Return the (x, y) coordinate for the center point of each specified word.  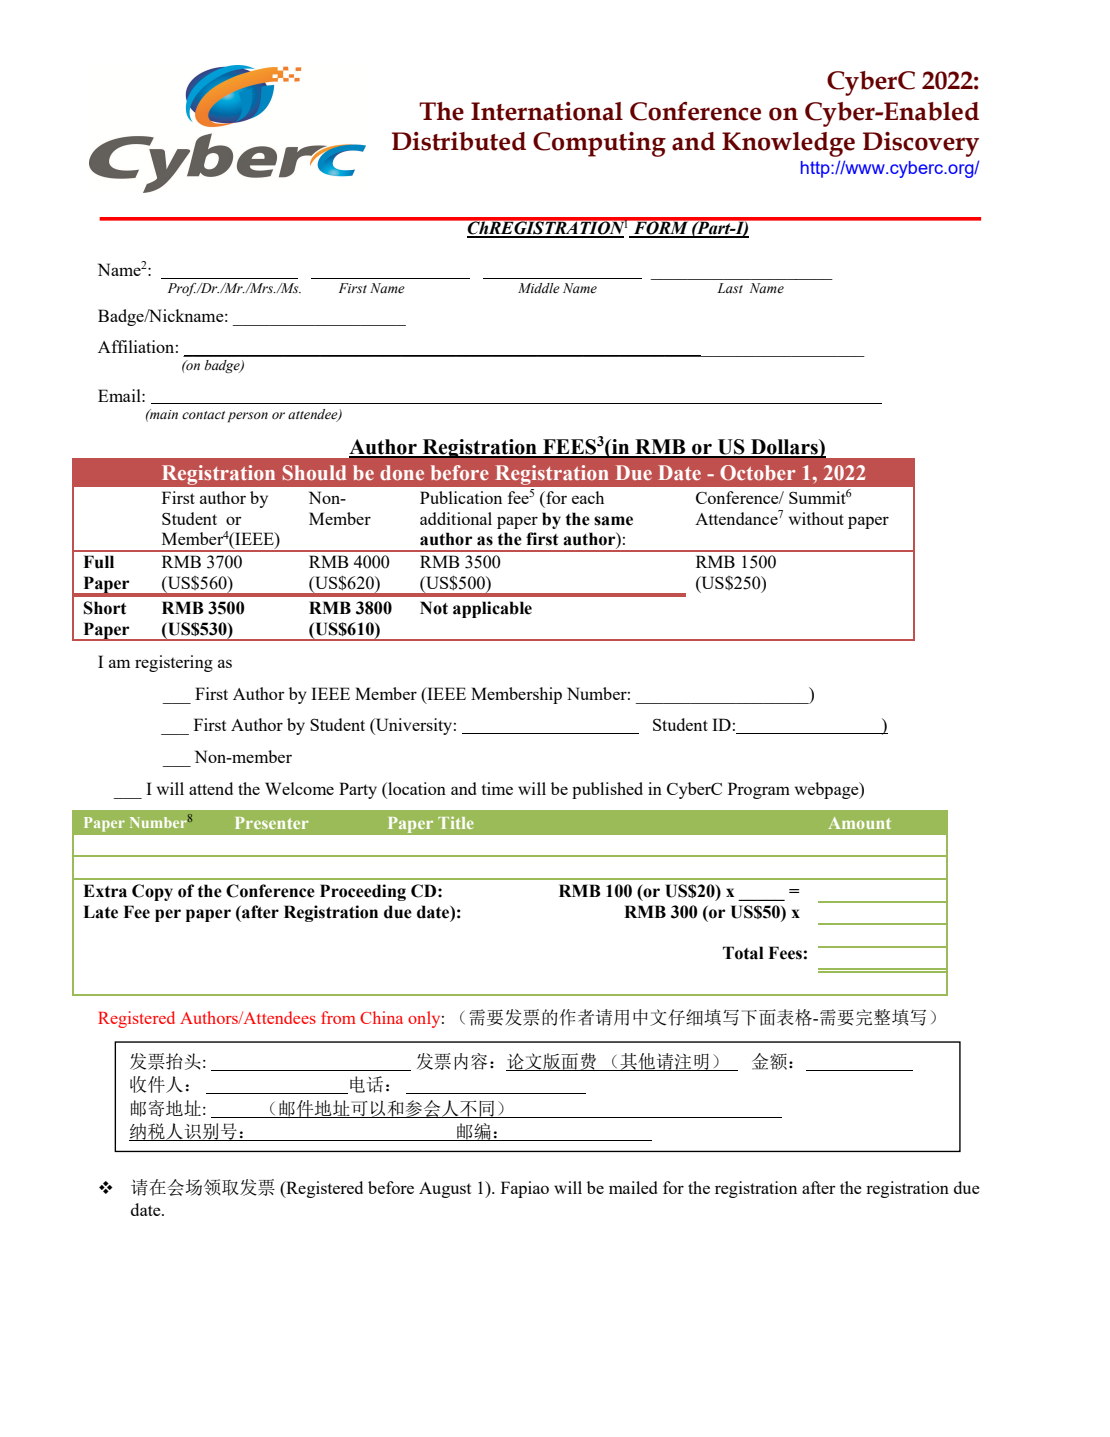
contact (203, 415)
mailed (633, 1187)
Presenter (272, 823)
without (816, 518)
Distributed (459, 141)
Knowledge (788, 144)
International (547, 111)
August (445, 1190)
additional (456, 518)
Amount (860, 823)
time (497, 788)
